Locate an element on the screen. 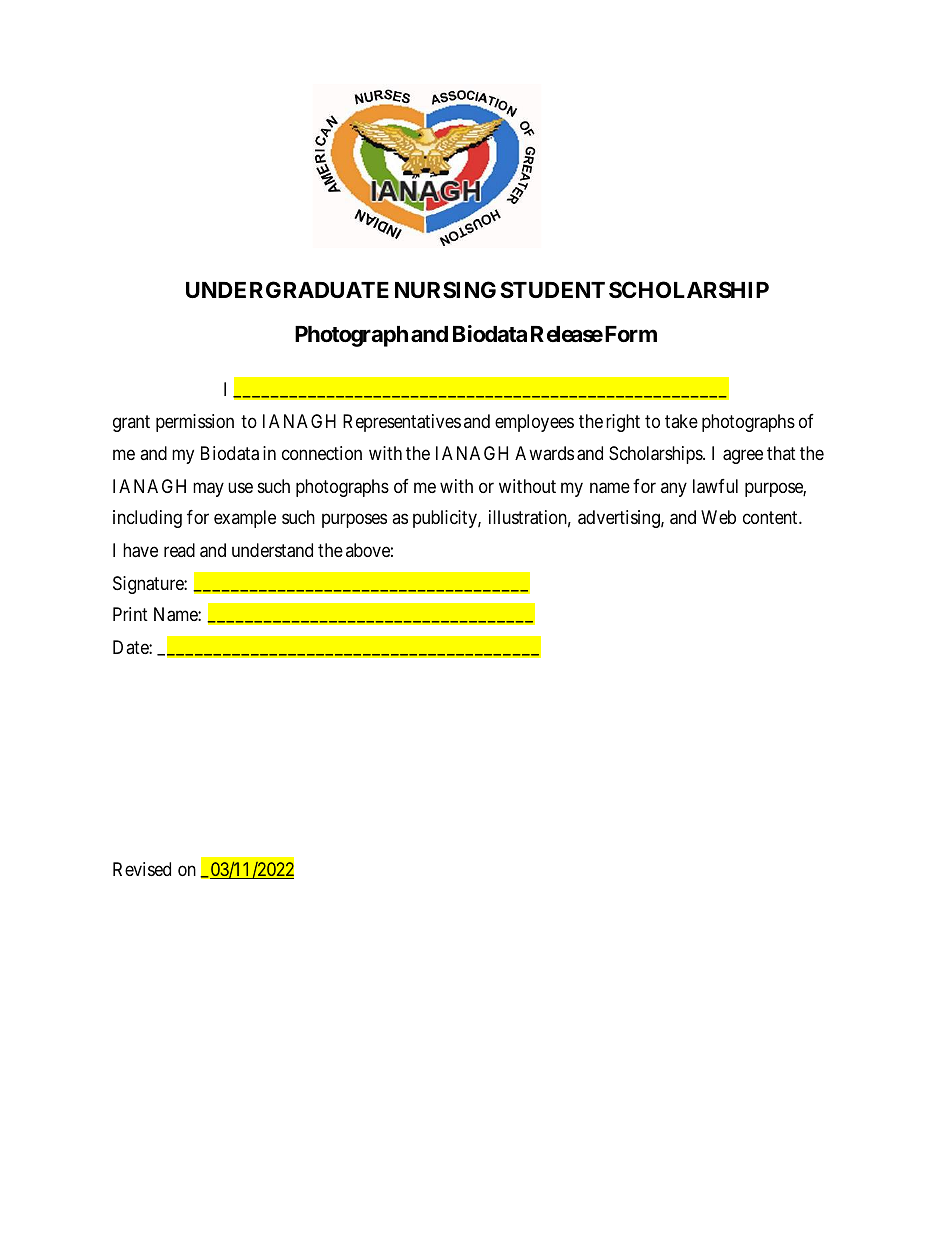  content is located at coordinates (771, 517).
